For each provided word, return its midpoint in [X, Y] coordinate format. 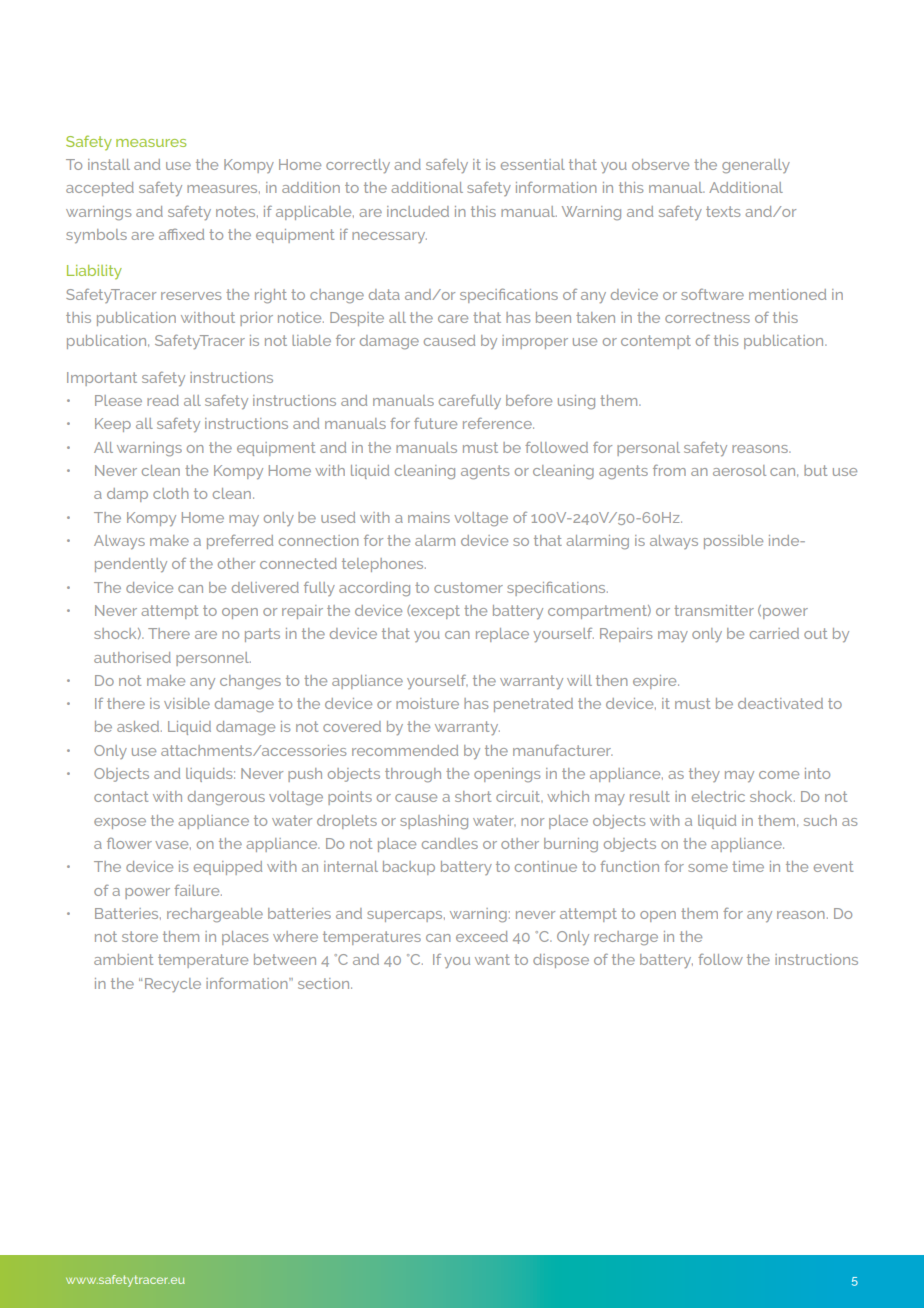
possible [733, 542]
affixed [181, 234]
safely [447, 166]
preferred [240, 542]
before [529, 400]
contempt [656, 342]
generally [756, 166]
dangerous [226, 798]
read [163, 400]
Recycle [173, 985]
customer [468, 587]
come [779, 775]
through [413, 775]
